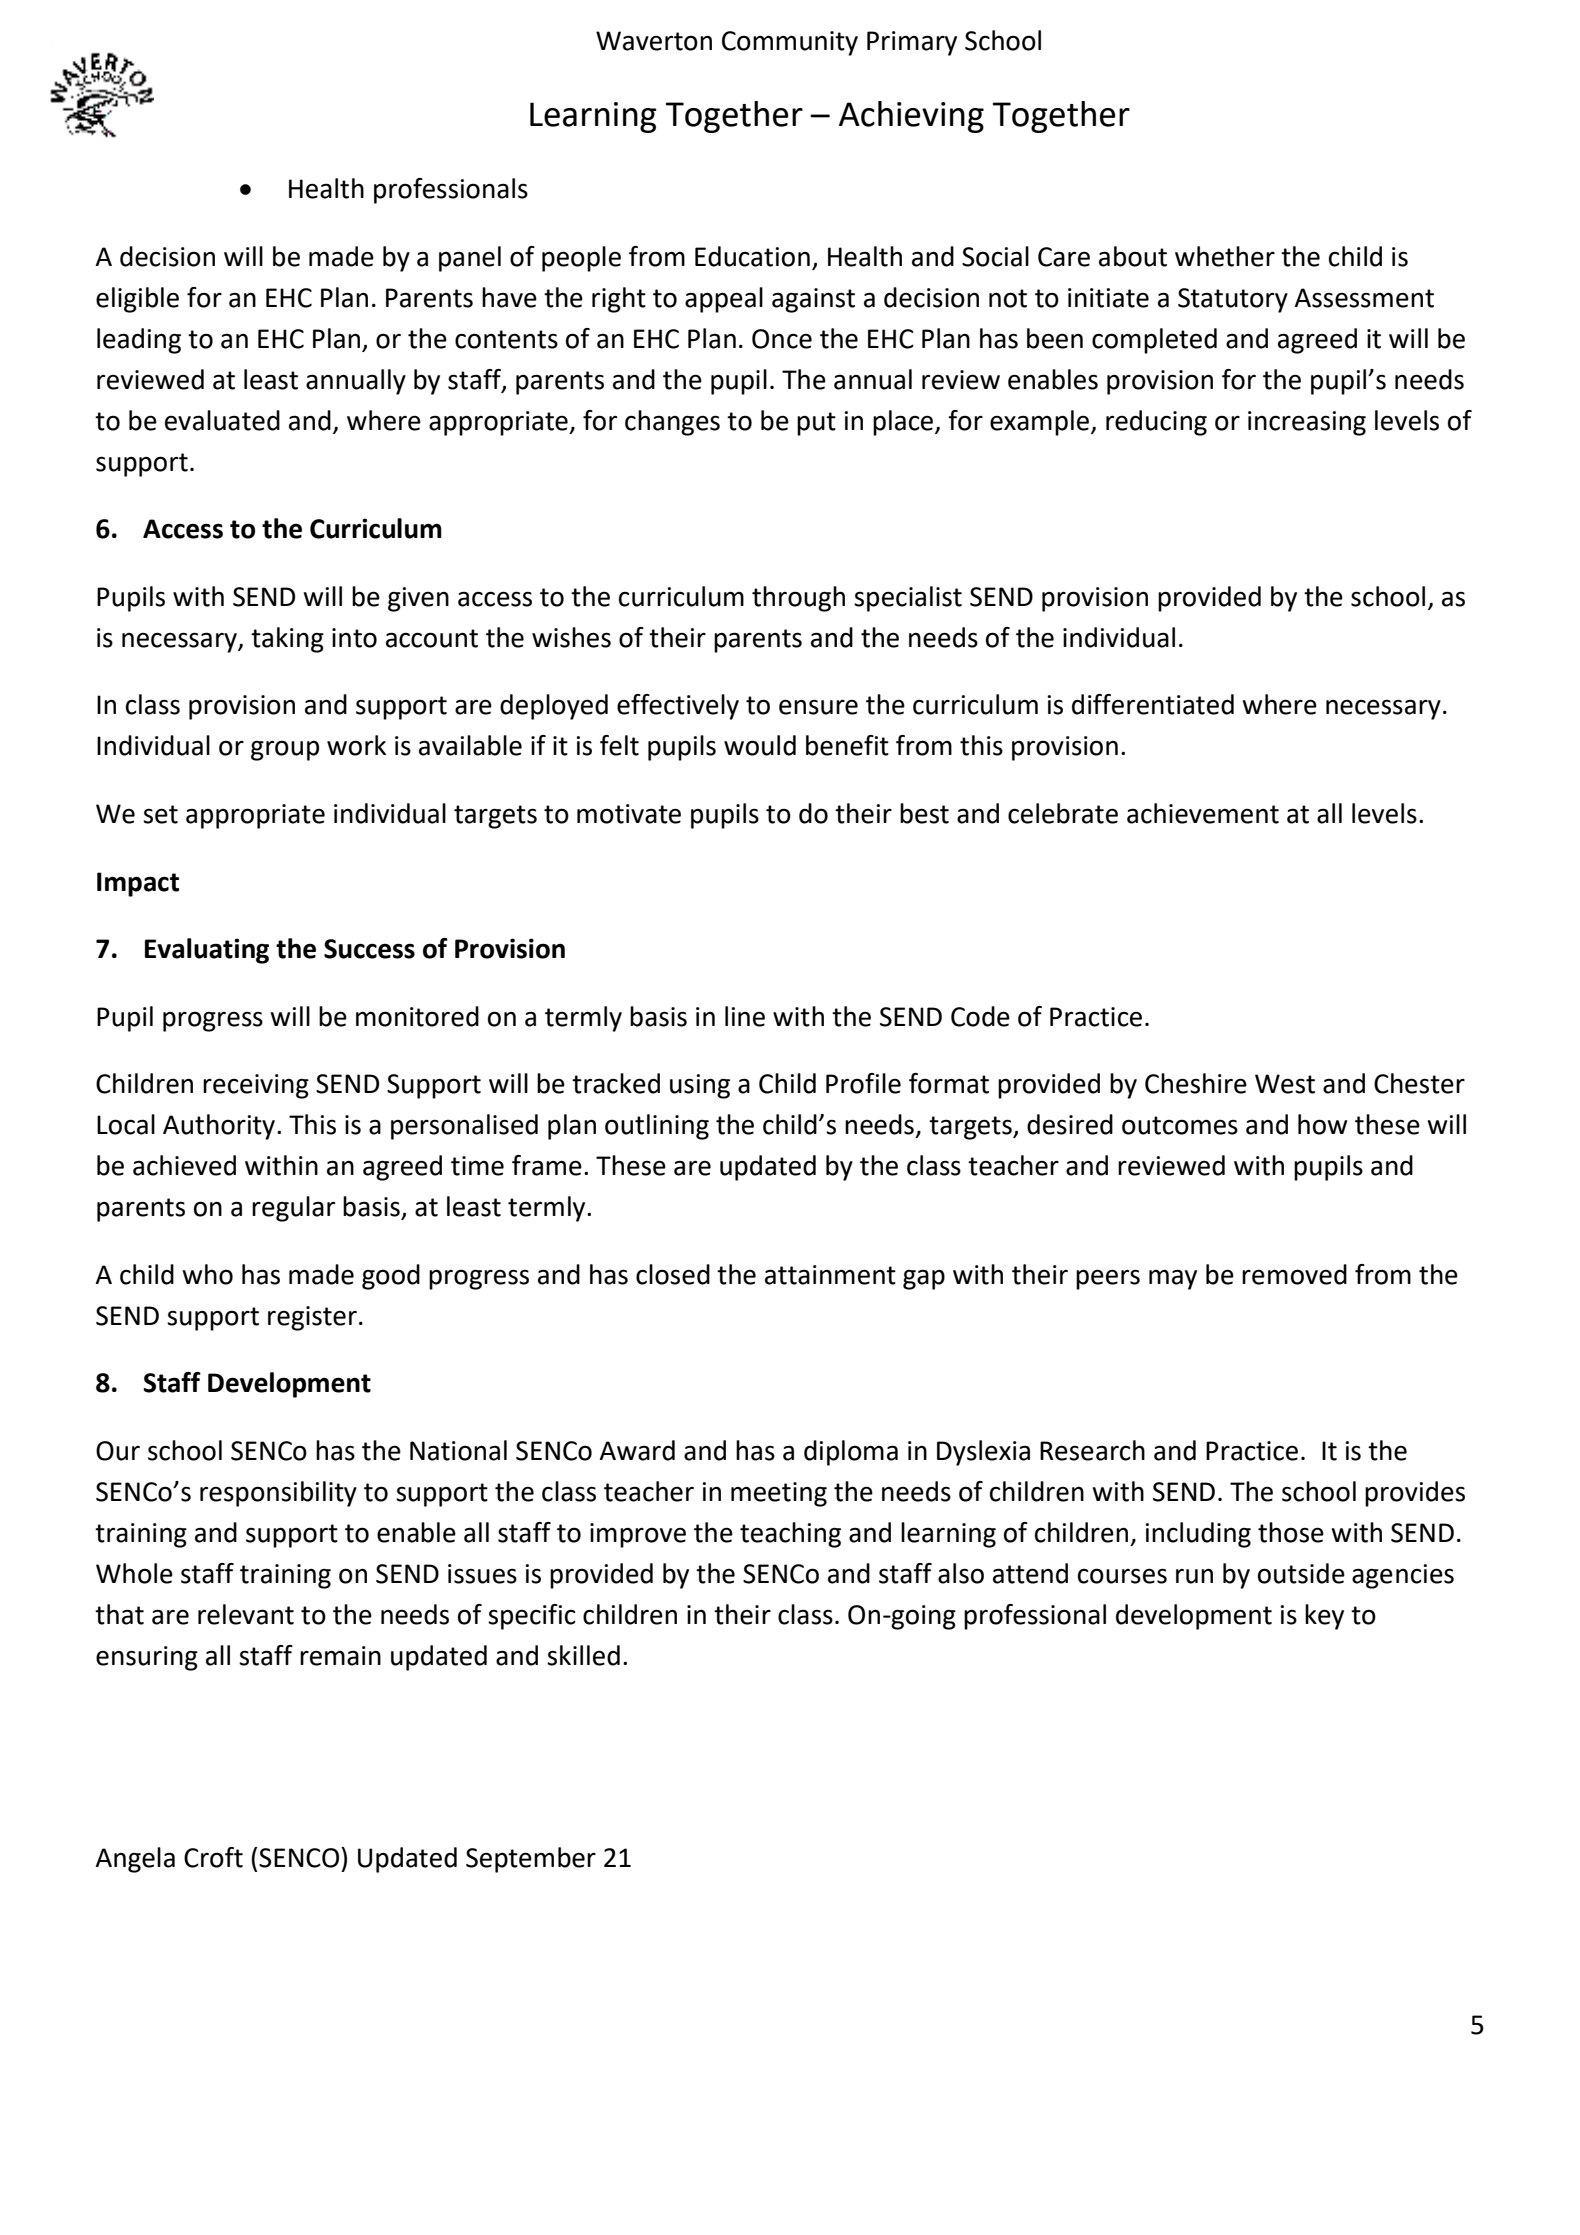 This image has height=2235, width=1580. What do you see at coordinates (1225, 256) in the image?
I see `whether` at bounding box center [1225, 256].
